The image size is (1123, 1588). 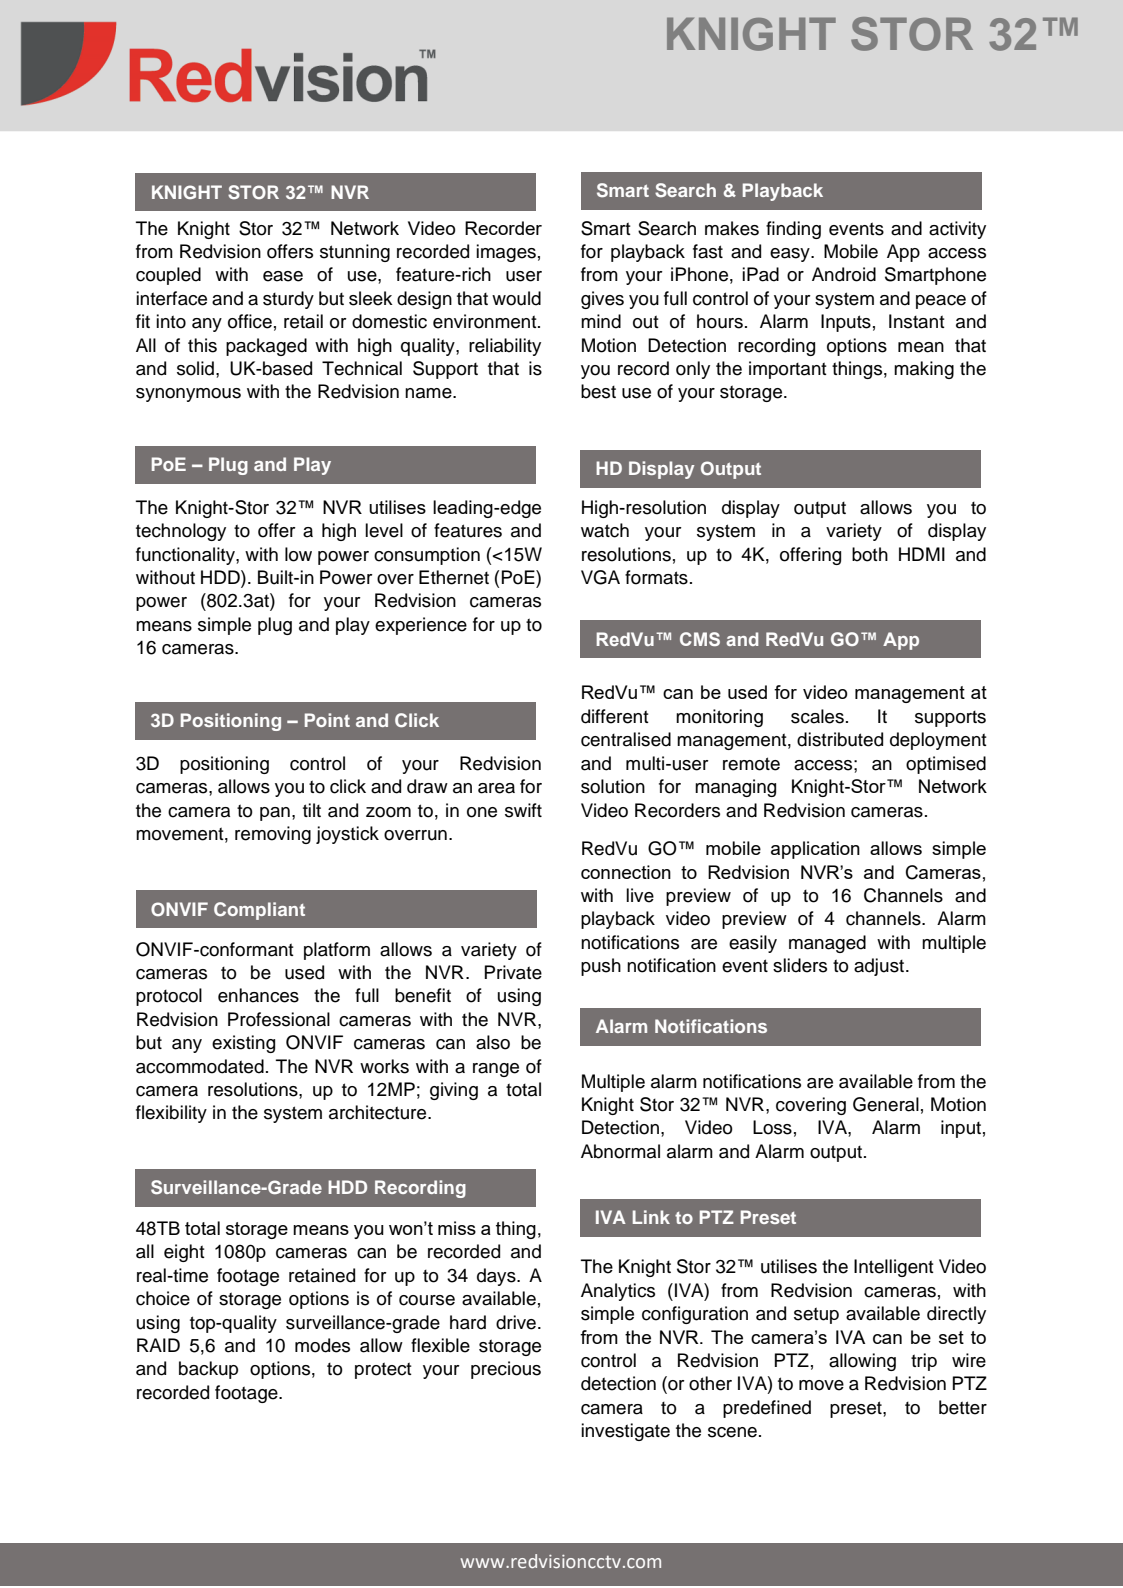 What do you see at coordinates (817, 716) in the page?
I see `scales` at bounding box center [817, 716].
